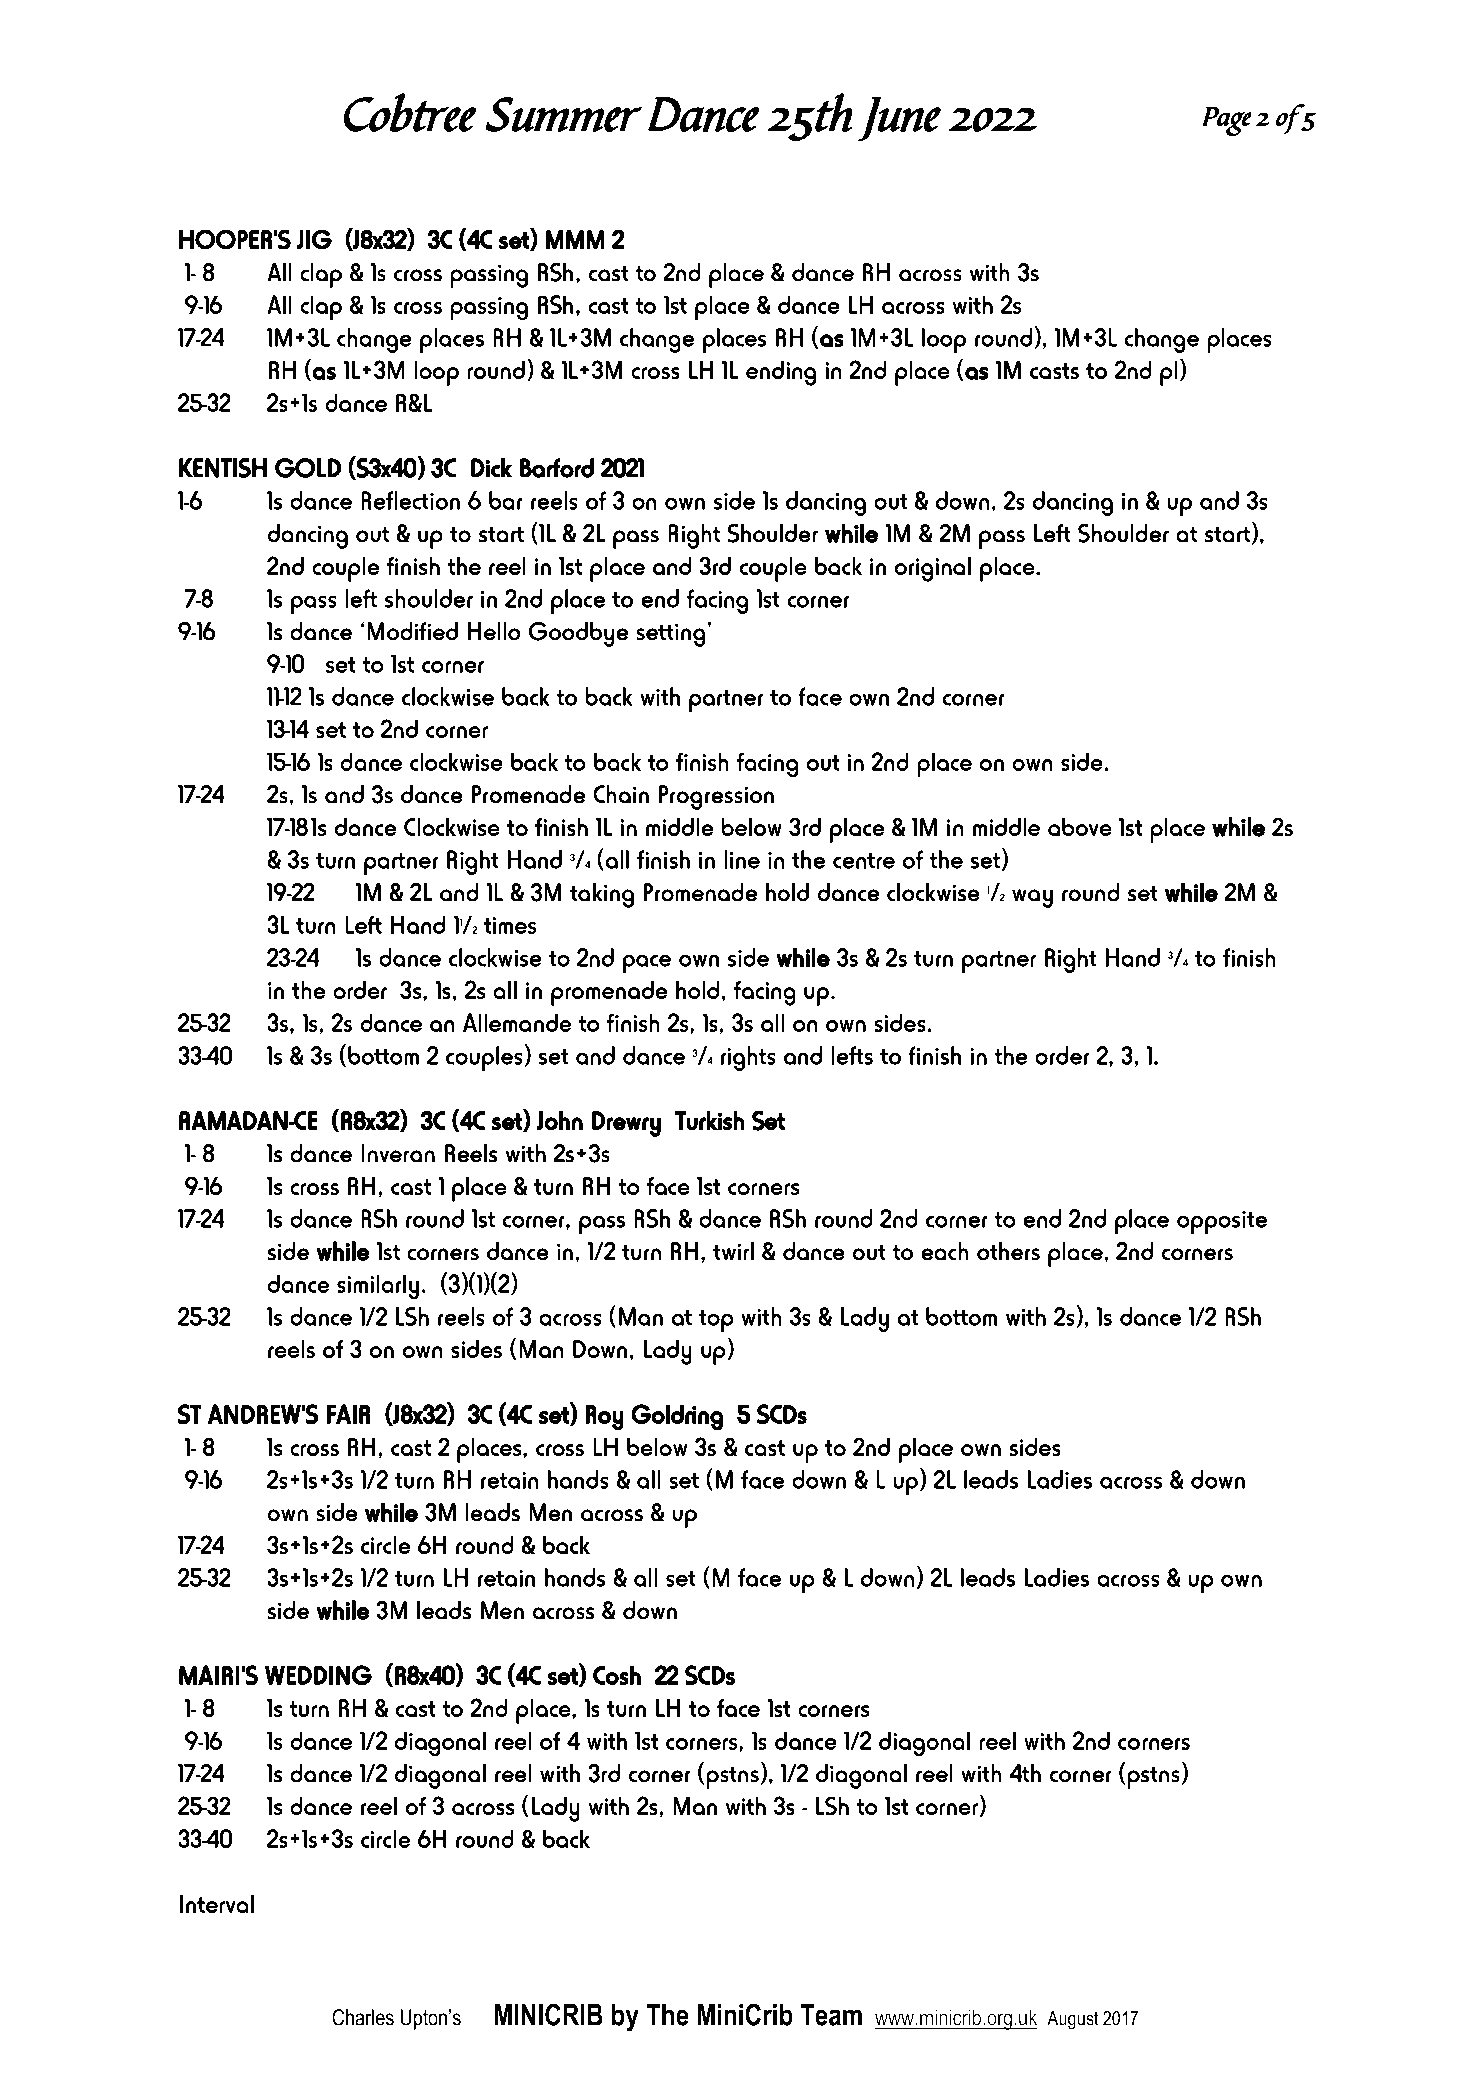 This screenshot has width=1471, height=2081. What do you see at coordinates (831, 2015) in the screenshot?
I see `Team` at bounding box center [831, 2015].
